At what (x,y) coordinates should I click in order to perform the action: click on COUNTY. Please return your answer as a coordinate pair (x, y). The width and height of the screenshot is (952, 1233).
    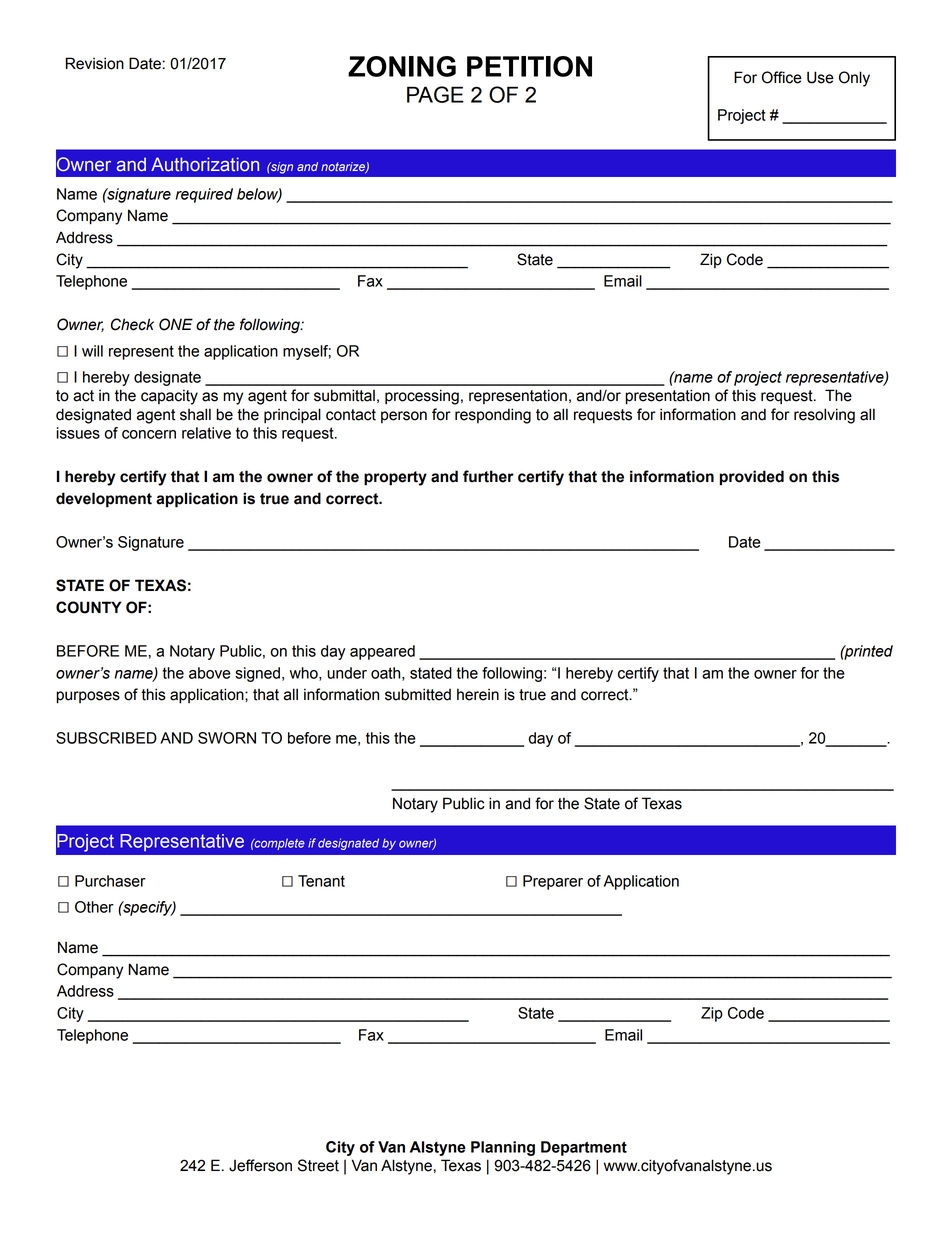
    Looking at the image, I should click on (89, 607).
